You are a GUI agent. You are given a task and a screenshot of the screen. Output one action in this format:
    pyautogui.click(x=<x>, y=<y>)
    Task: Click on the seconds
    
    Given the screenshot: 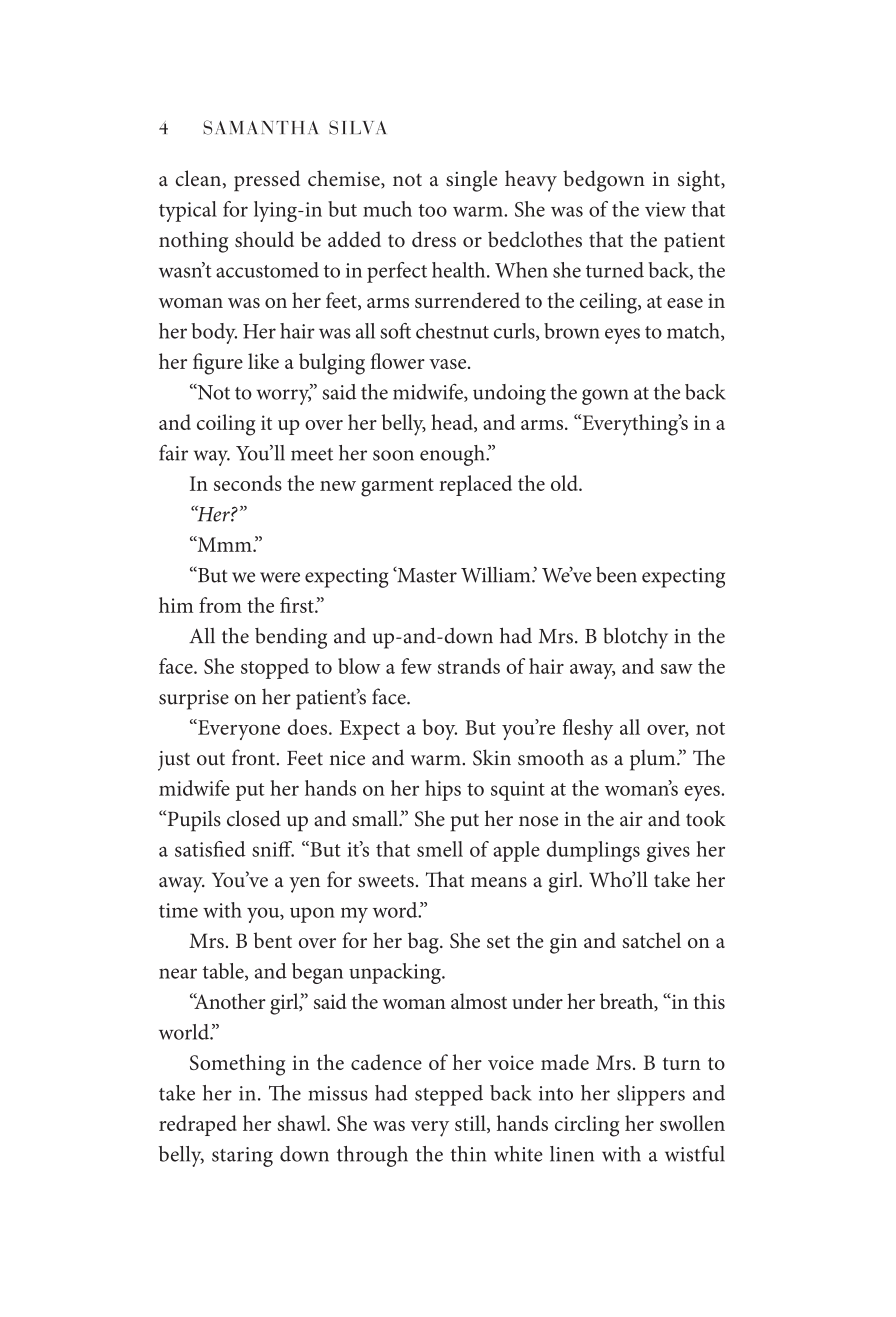 What is the action you would take?
    pyautogui.click(x=248, y=483)
